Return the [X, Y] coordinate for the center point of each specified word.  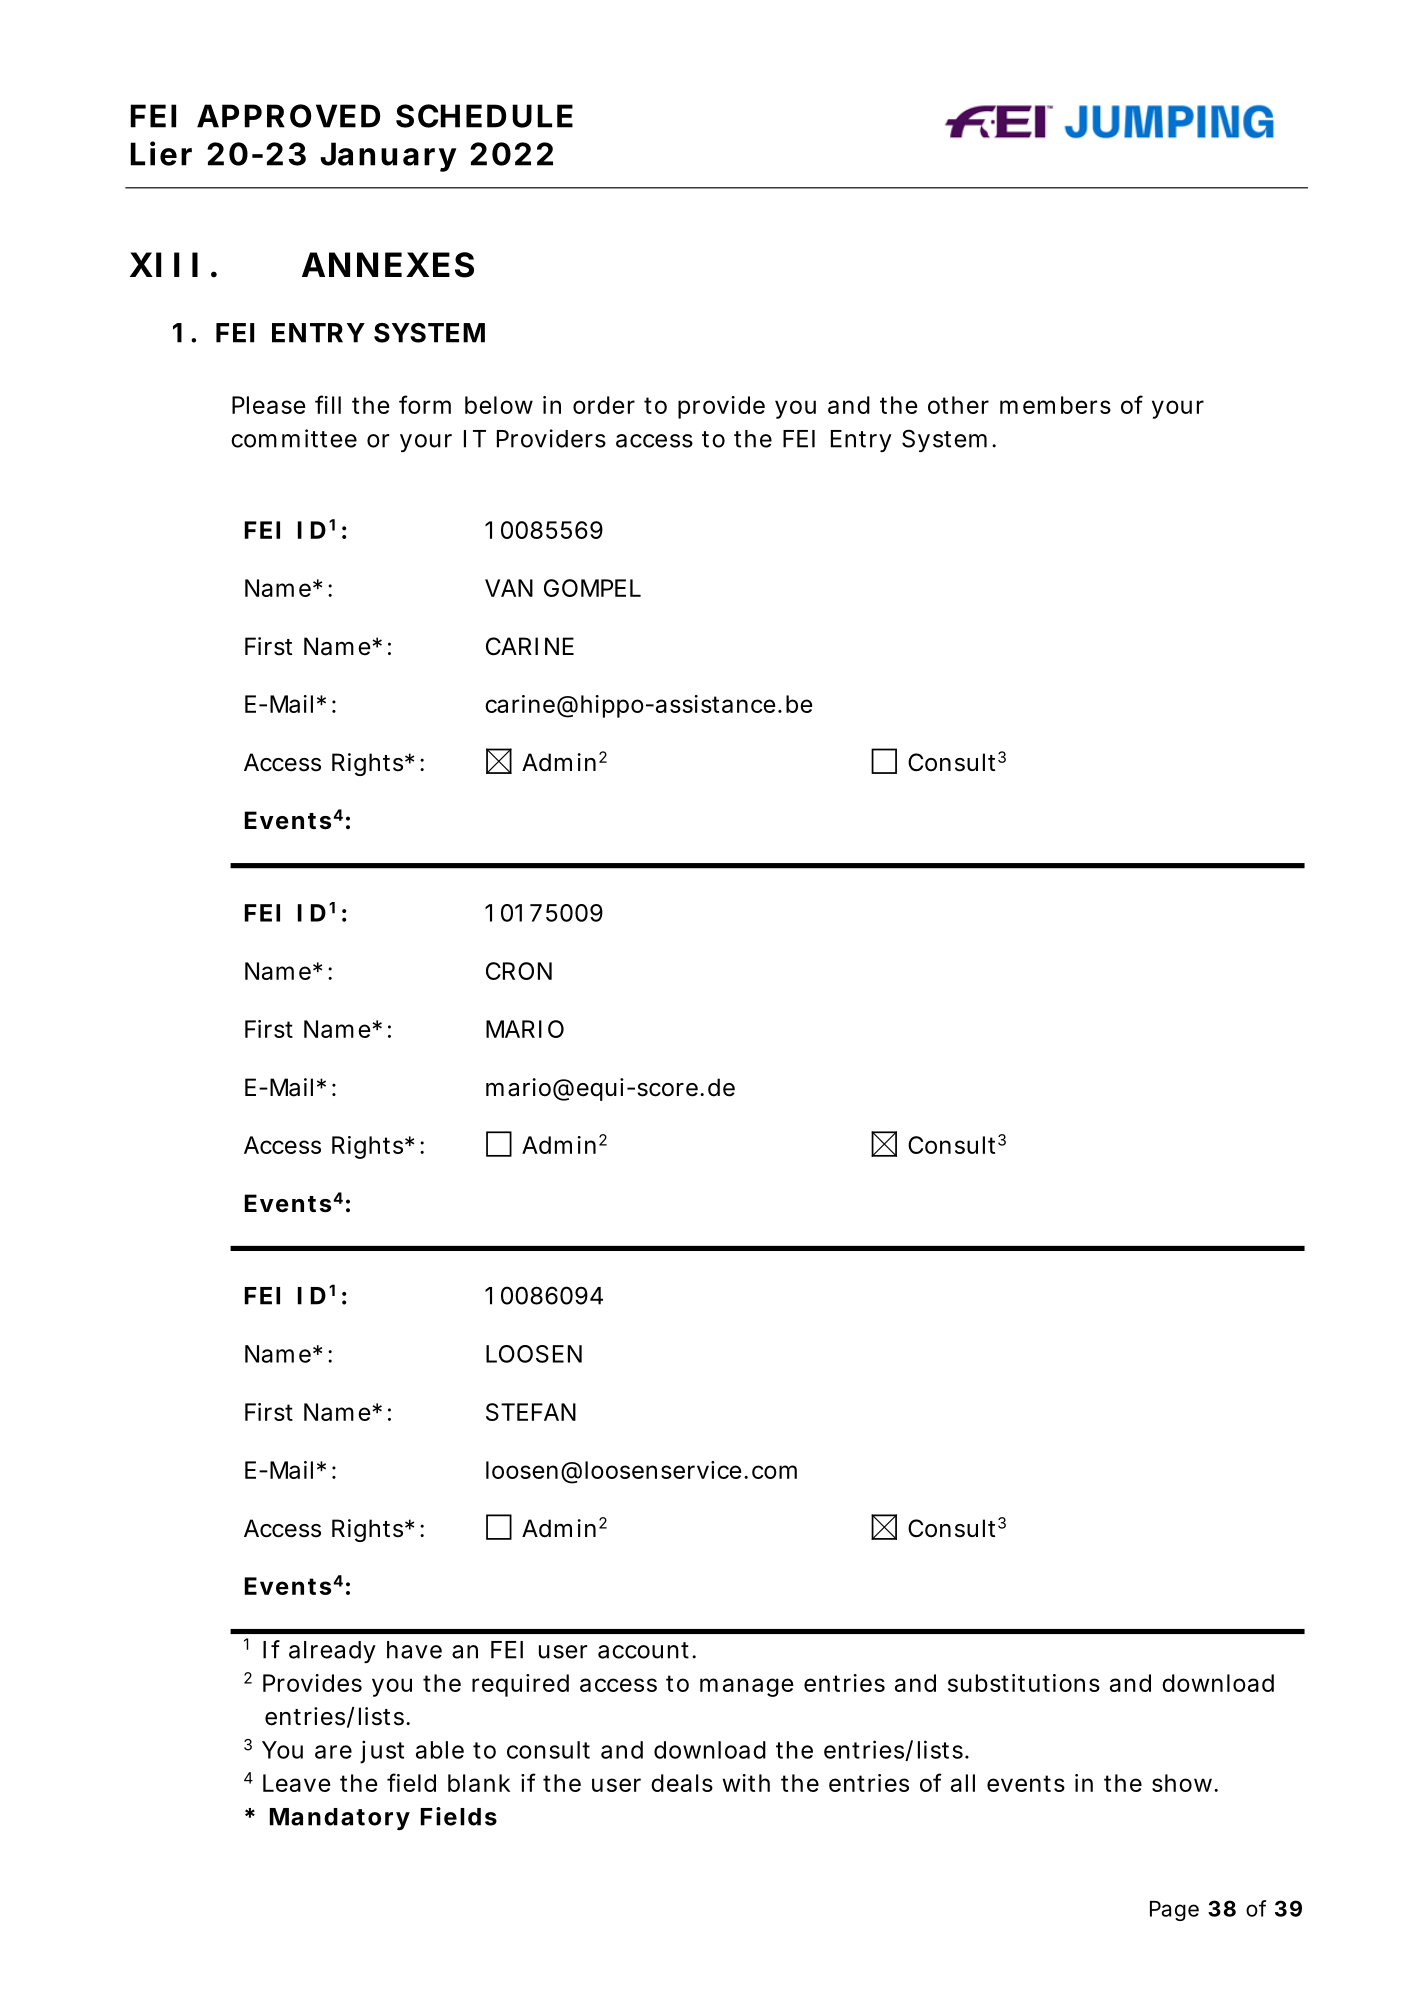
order [604, 405]
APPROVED [288, 116]
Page [1174, 1911]
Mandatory [340, 1819]
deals [682, 1783]
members [1055, 405]
